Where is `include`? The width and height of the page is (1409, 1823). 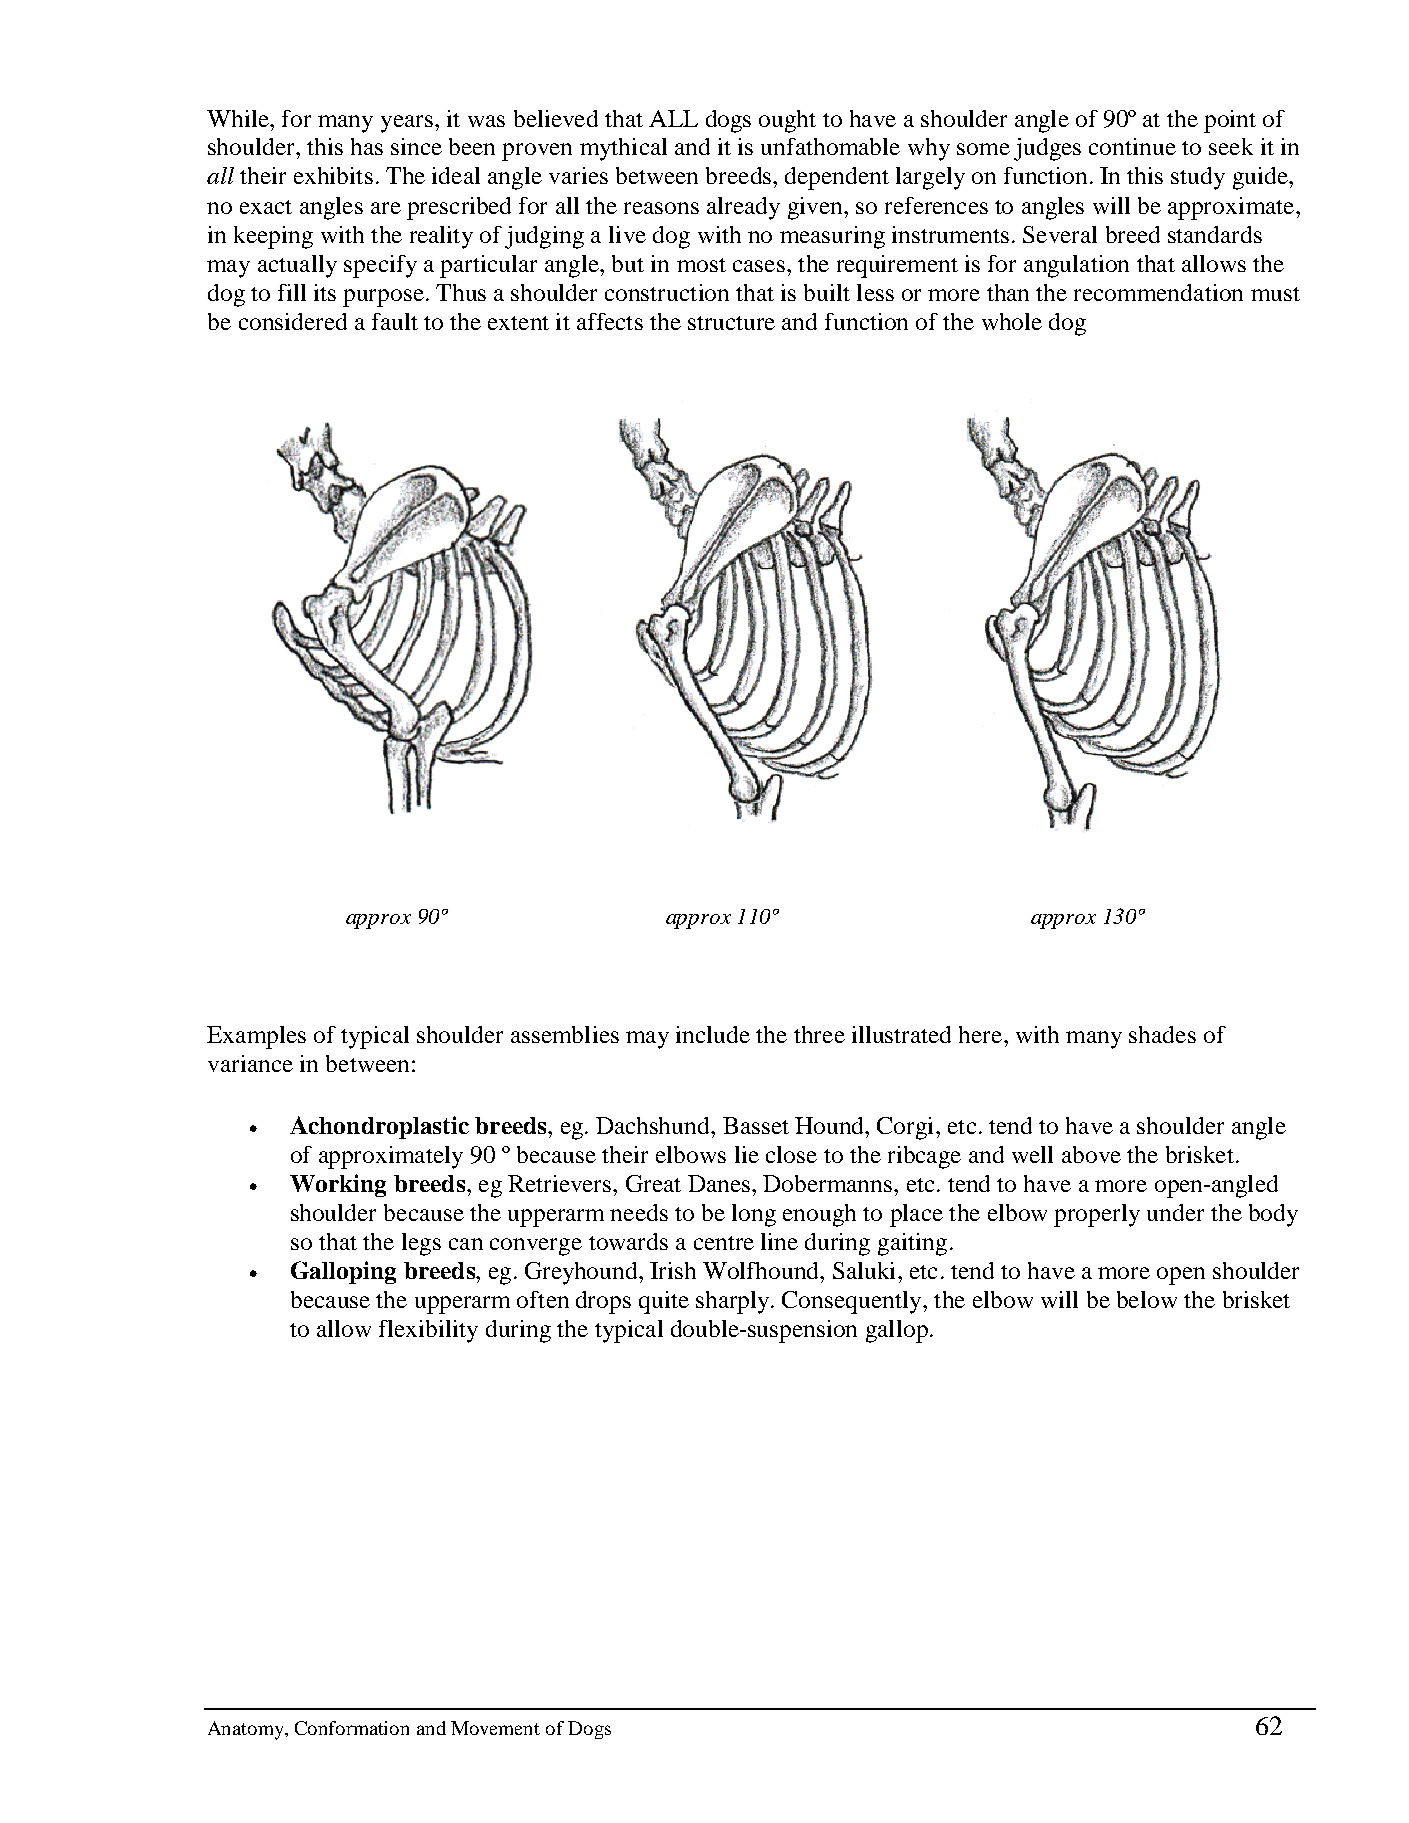
include is located at coordinates (713, 1034).
